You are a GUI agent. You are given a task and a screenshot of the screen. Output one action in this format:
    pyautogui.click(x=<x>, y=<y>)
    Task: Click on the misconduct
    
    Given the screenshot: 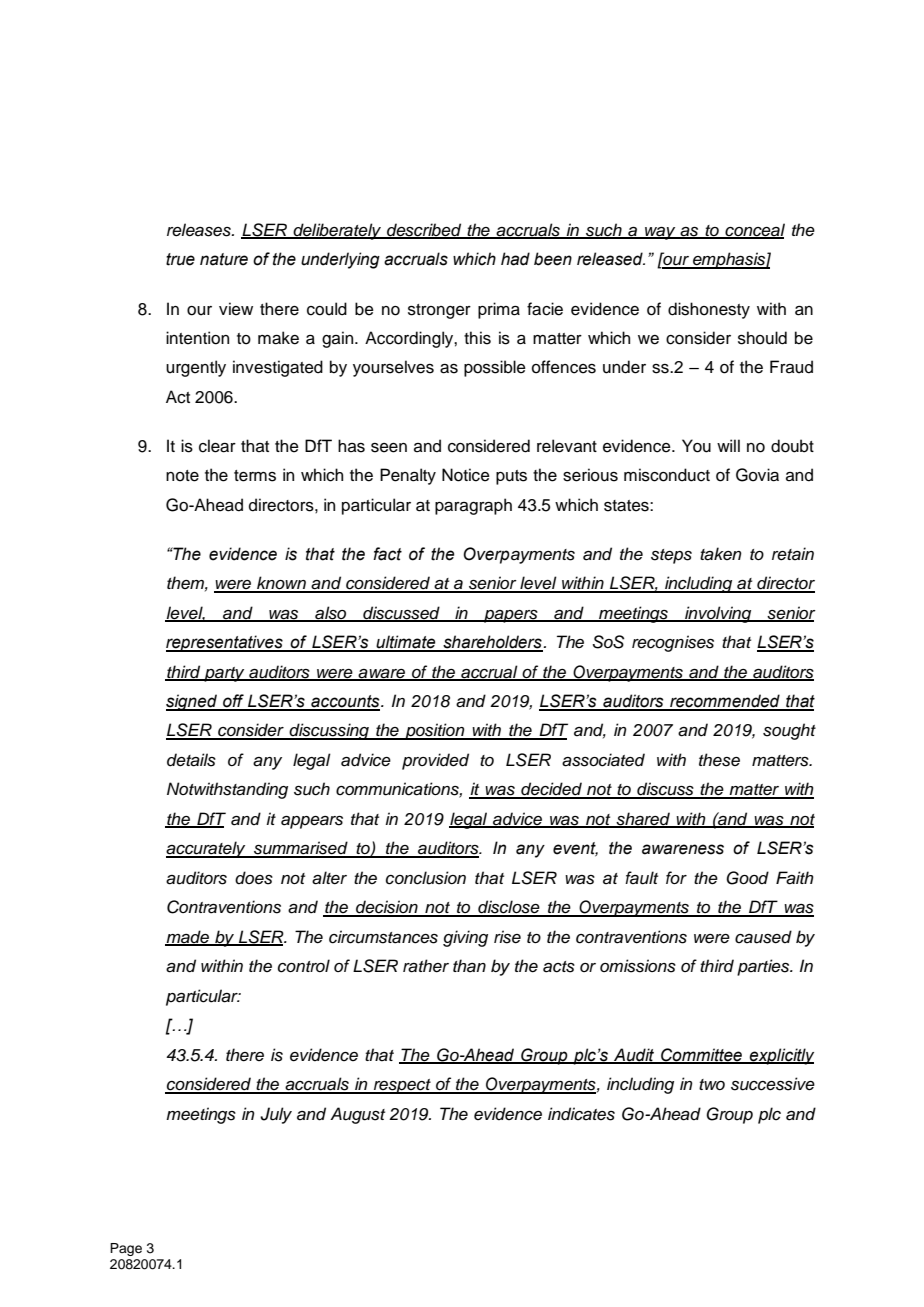 What is the action you would take?
    pyautogui.click(x=667, y=475)
